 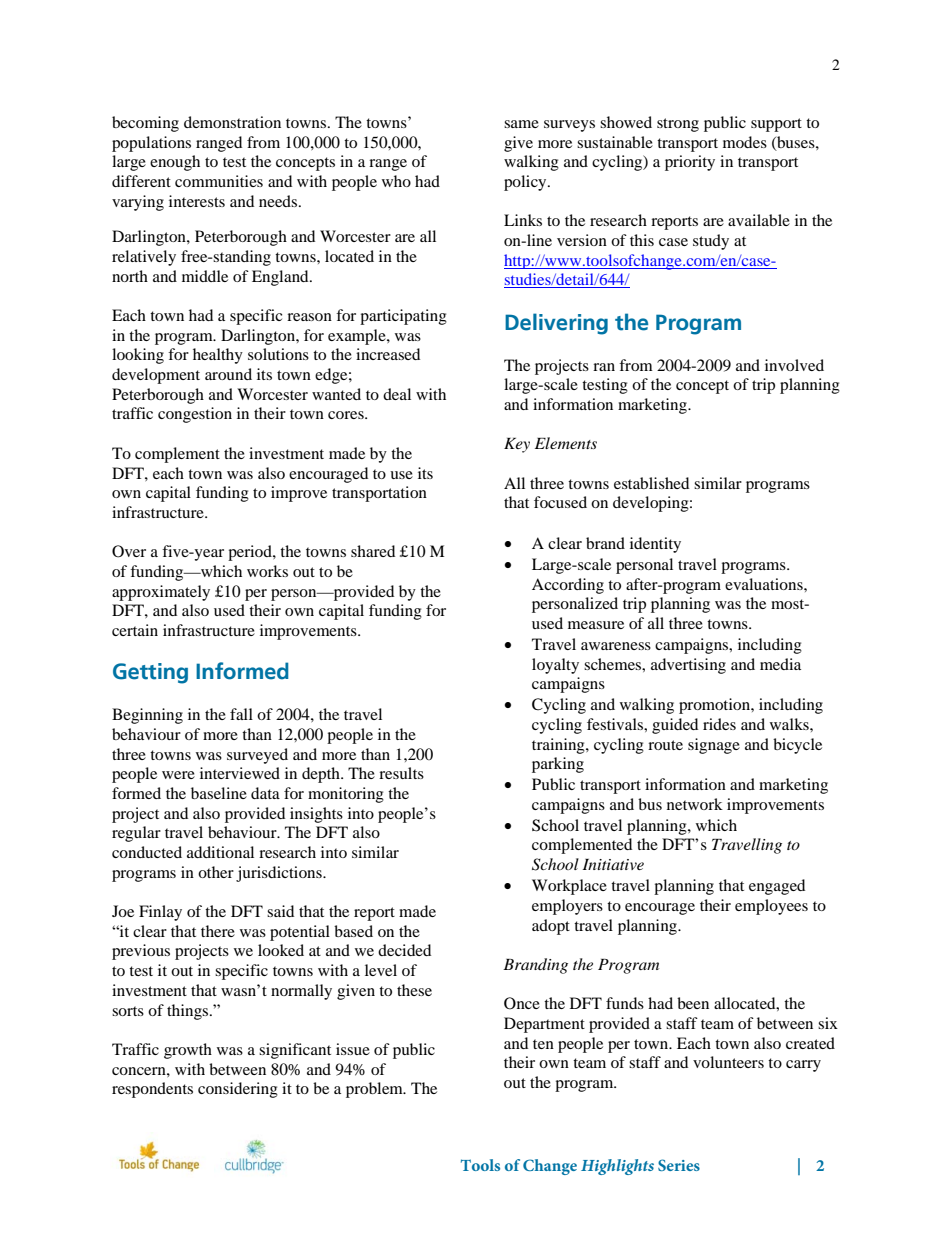 What do you see at coordinates (401, 773) in the screenshot?
I see `results` at bounding box center [401, 773].
